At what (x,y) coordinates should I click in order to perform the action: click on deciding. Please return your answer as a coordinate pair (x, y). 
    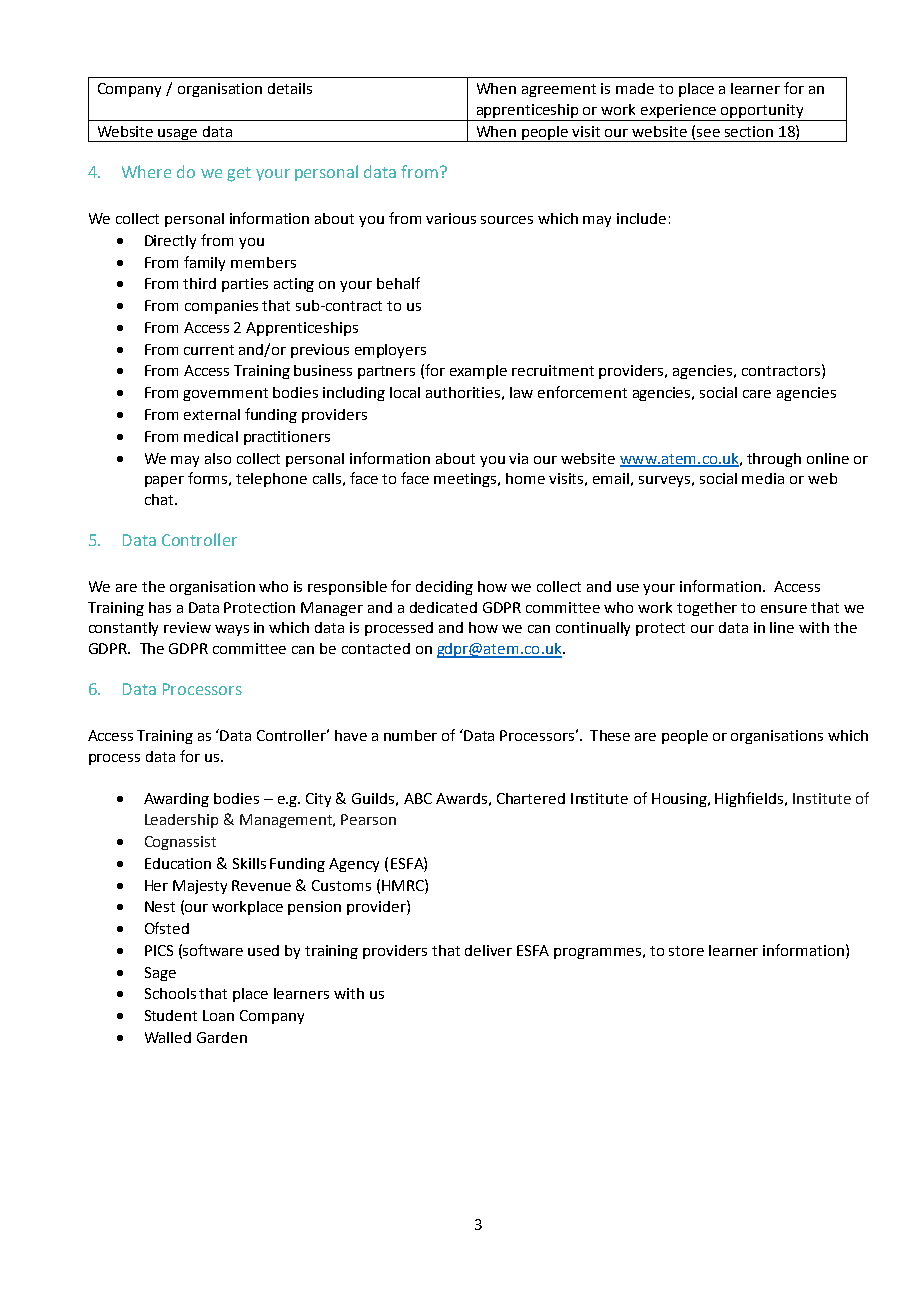
    Looking at the image, I should click on (444, 588).
